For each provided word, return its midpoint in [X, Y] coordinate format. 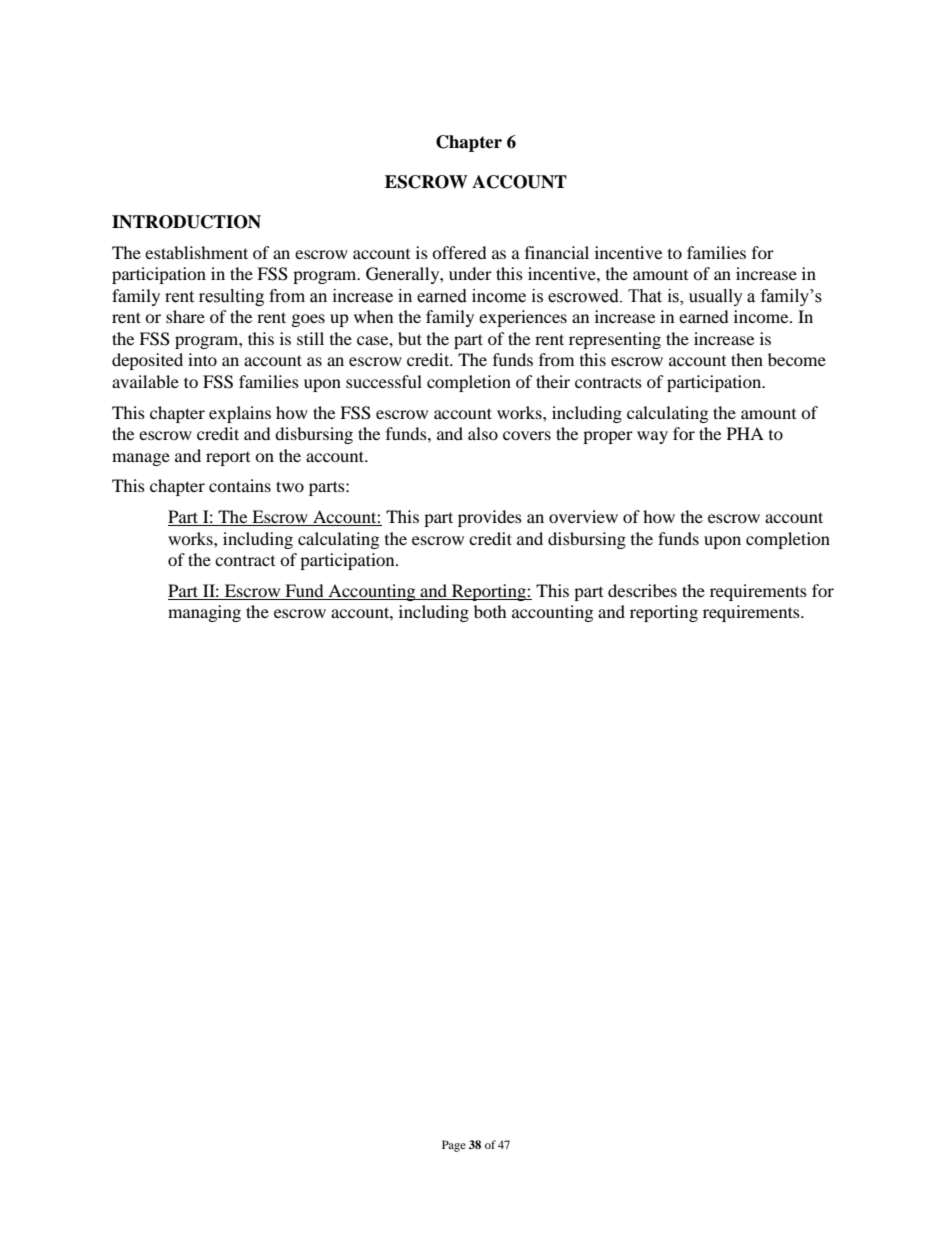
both [490, 611]
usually [716, 297]
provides [490, 518]
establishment [196, 252]
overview [583, 516]
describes [642, 590]
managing [204, 613]
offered [459, 252]
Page [454, 1146]
